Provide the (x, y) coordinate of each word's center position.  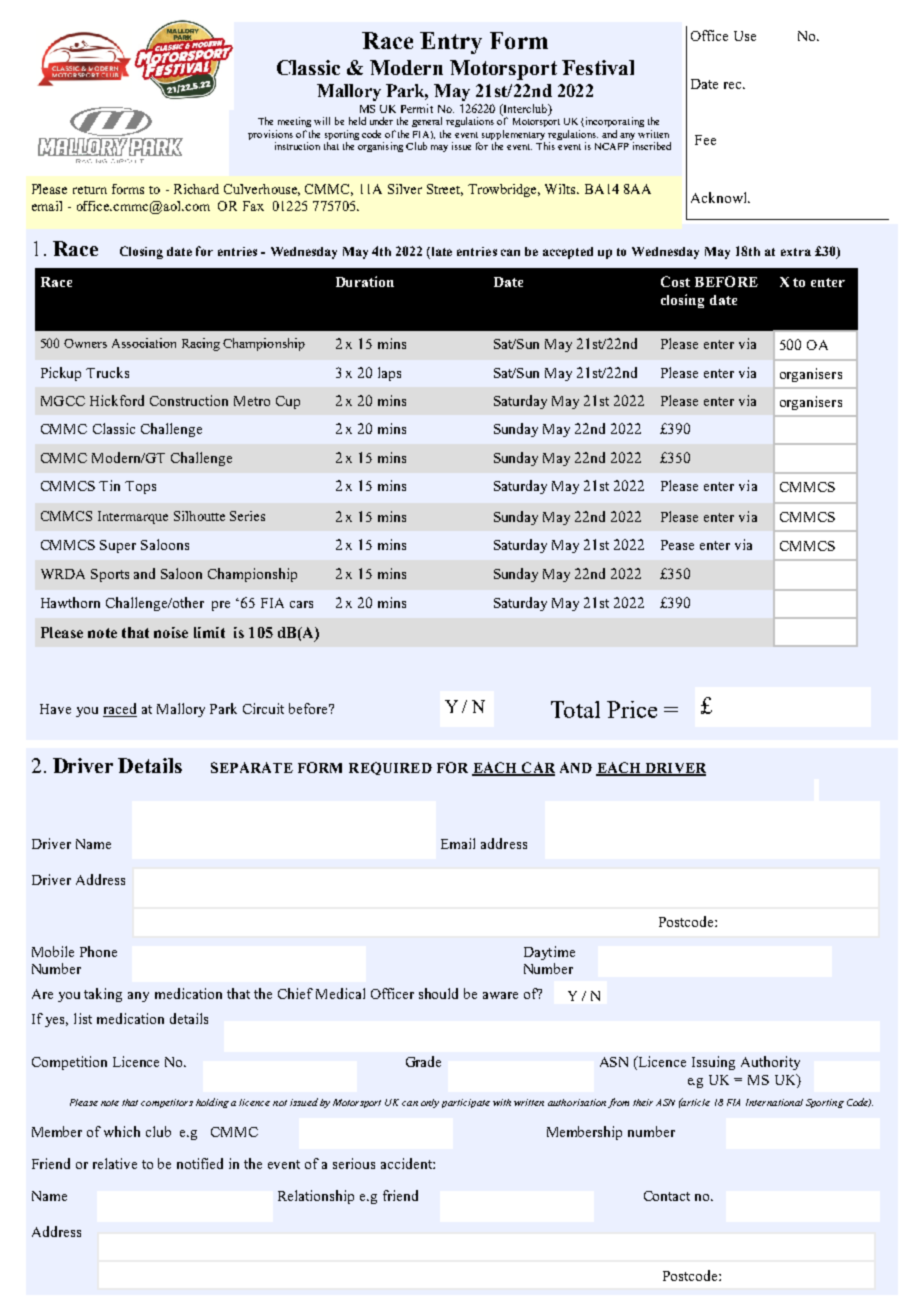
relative (115, 1163)
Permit (417, 108)
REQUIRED (390, 768)
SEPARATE (252, 767)
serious (354, 1163)
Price (632, 709)
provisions (270, 136)
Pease (677, 545)
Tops (140, 487)
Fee (705, 140)
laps (389, 374)
